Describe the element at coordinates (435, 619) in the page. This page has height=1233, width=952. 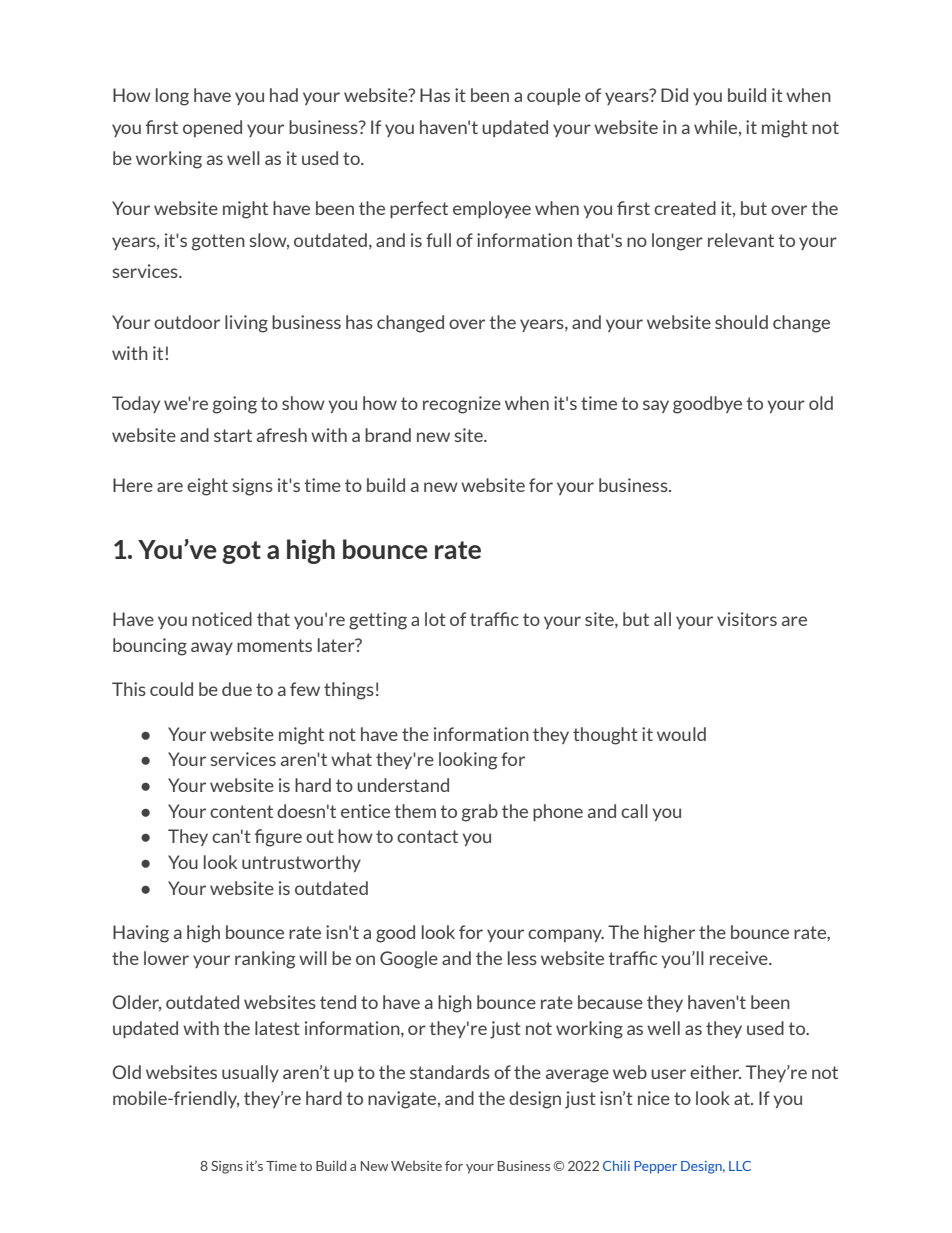
I see `lot` at that location.
